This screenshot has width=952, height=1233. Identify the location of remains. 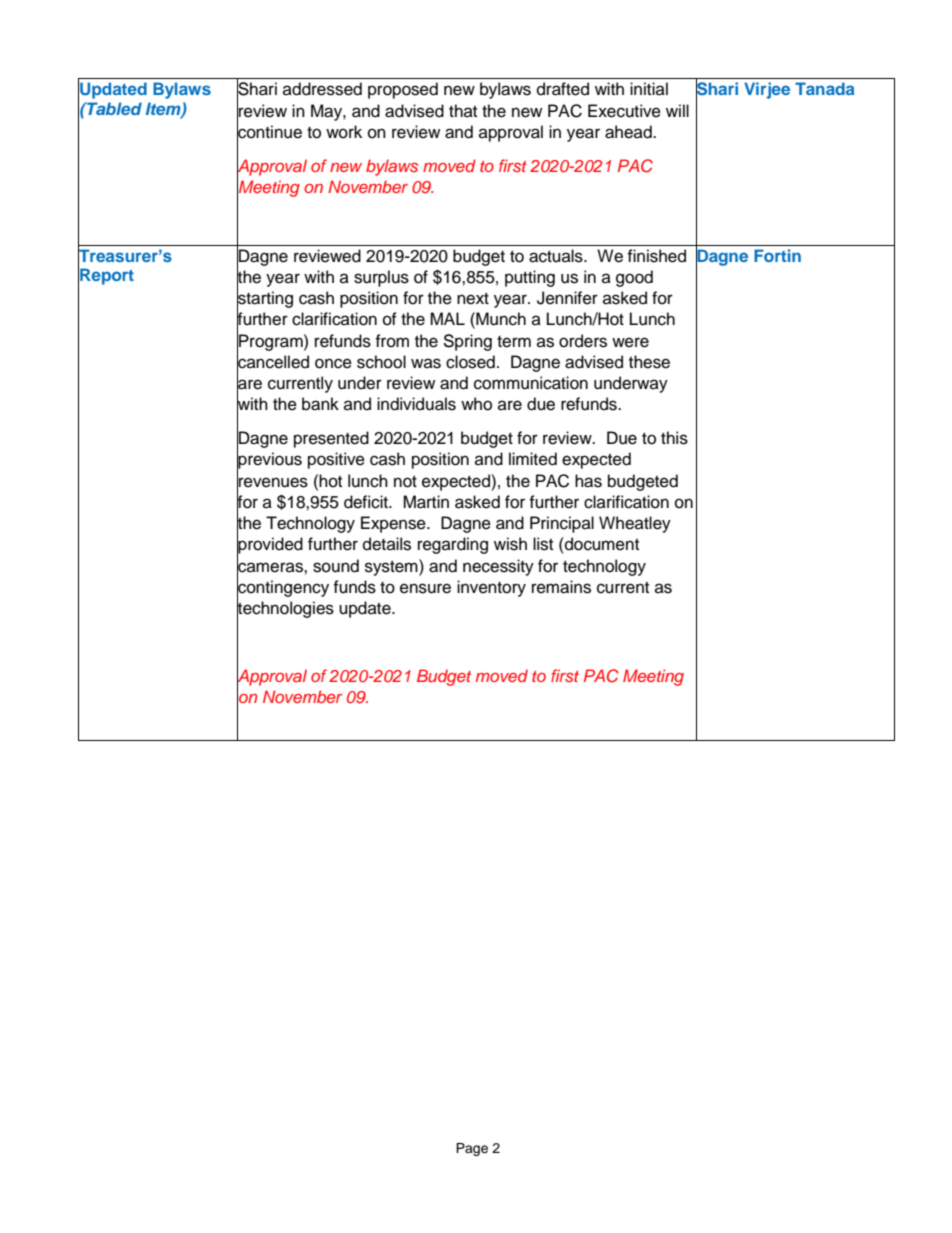
(561, 587).
